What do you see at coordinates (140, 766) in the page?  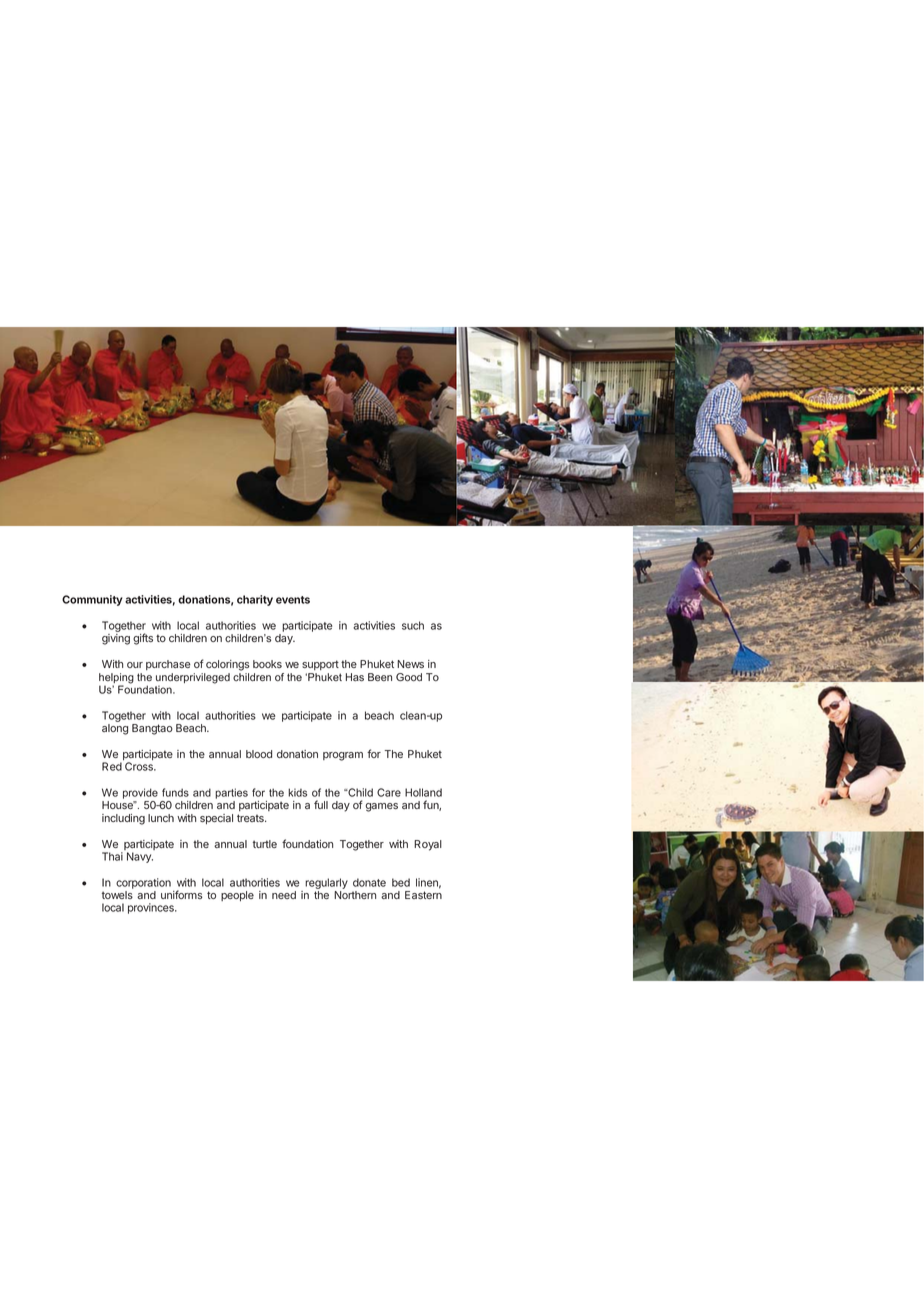 I see `Cross` at bounding box center [140, 766].
